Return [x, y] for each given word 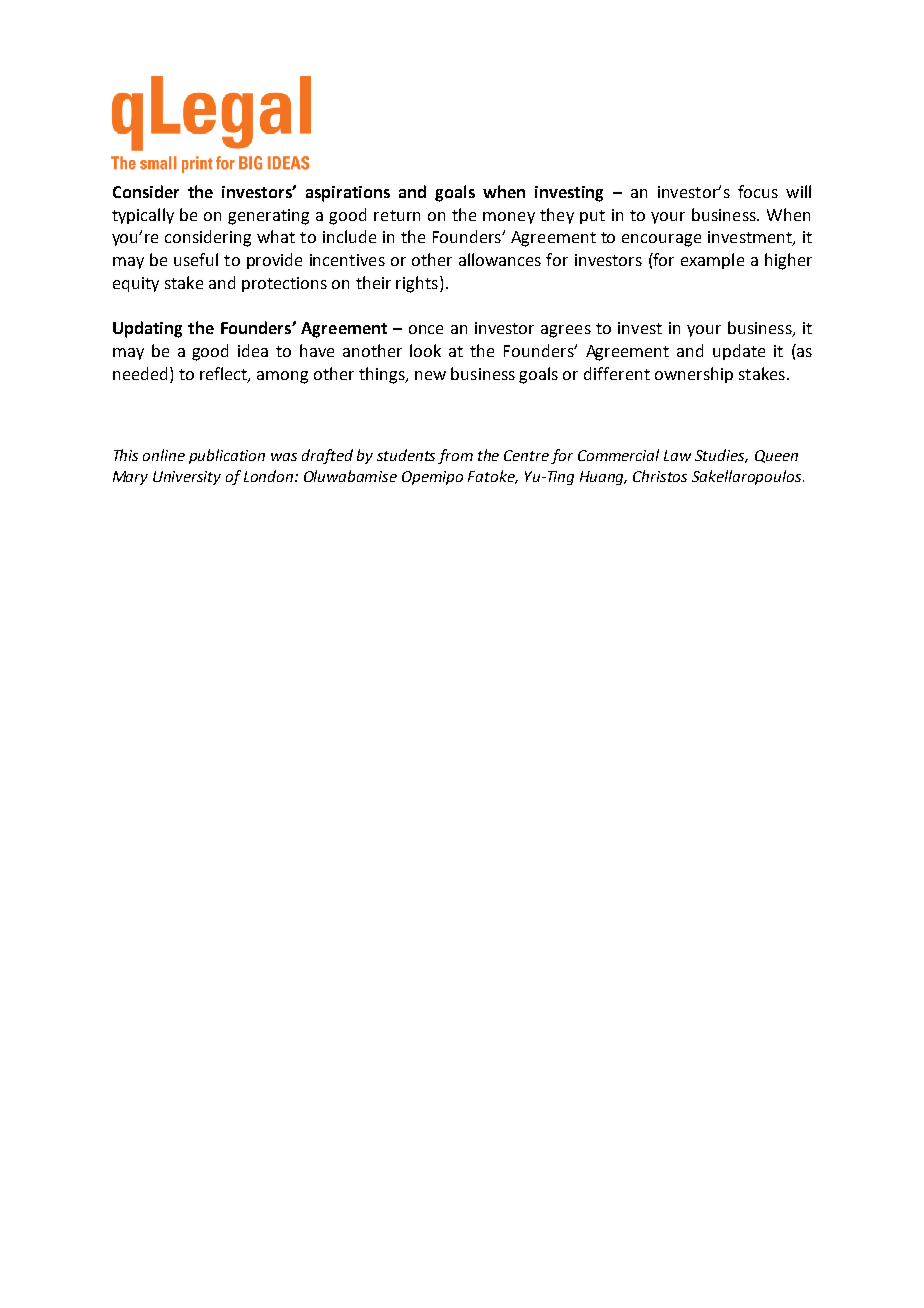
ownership [694, 375]
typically [143, 216]
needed [140, 373]
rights [417, 284]
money [509, 218]
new [430, 375]
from [455, 456]
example [712, 261]
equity [136, 284]
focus [758, 191]
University [187, 478]
